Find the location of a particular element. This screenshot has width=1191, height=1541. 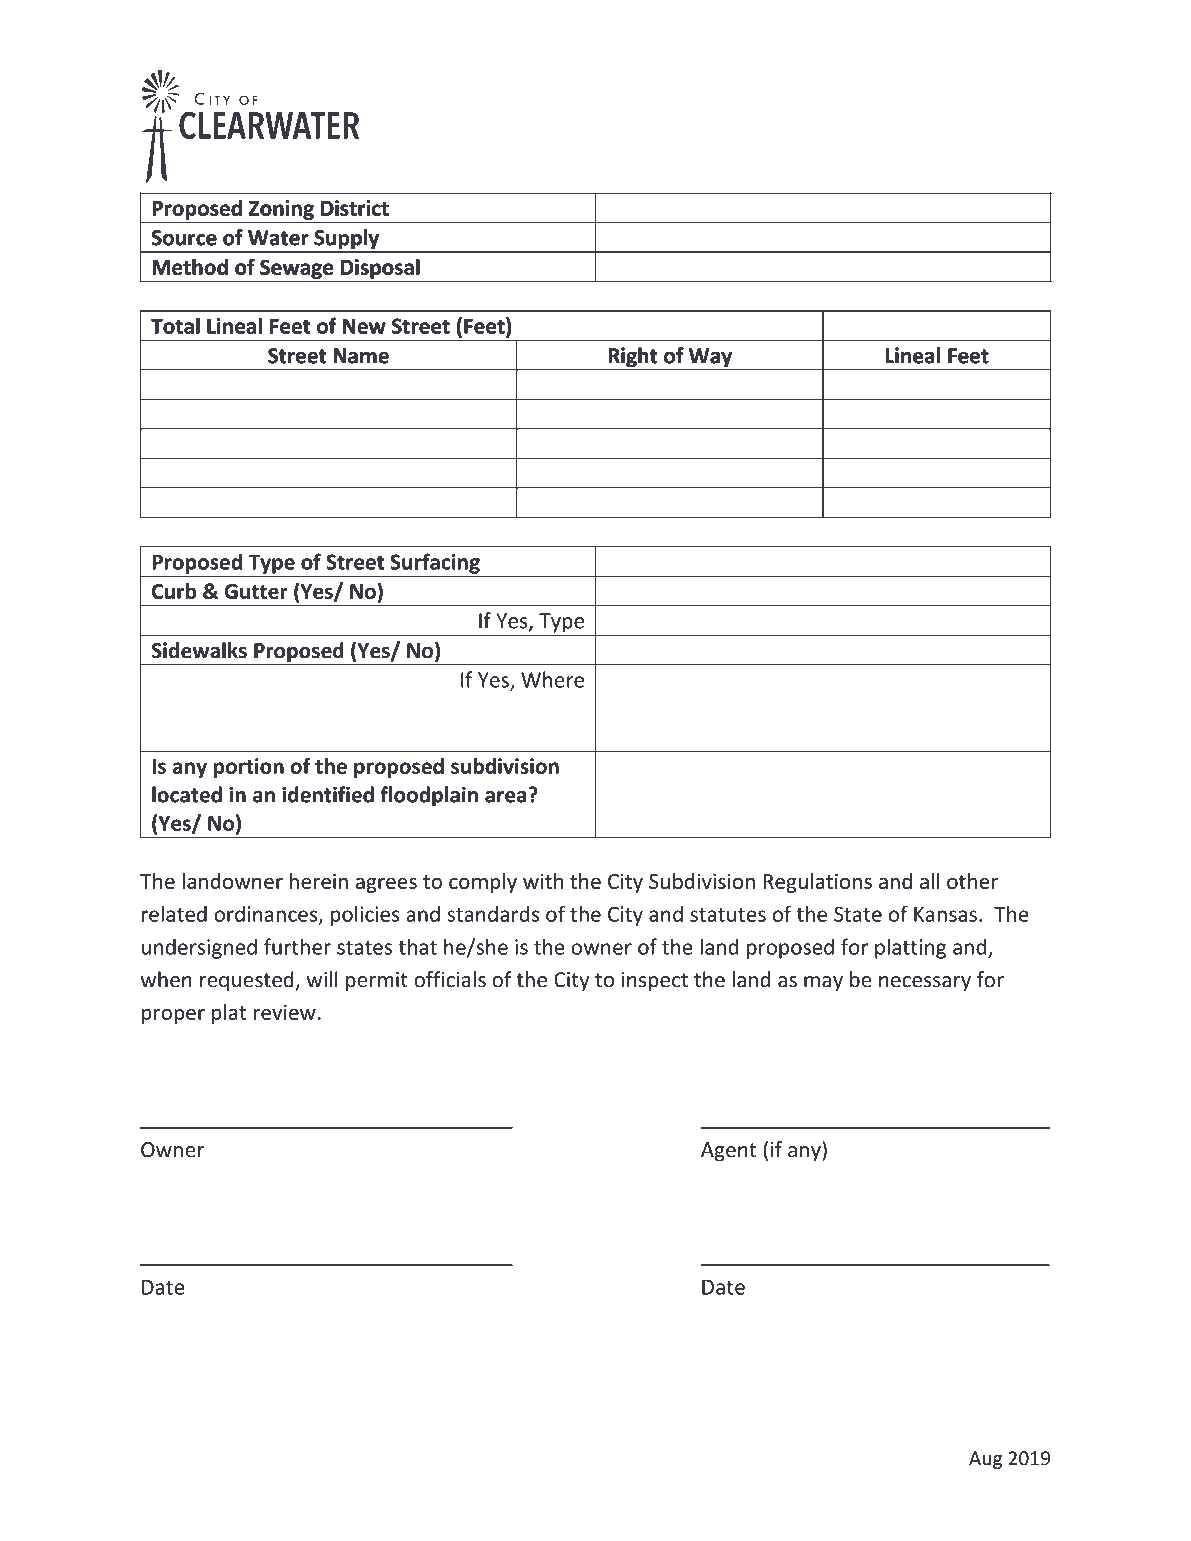

proper is located at coordinates (173, 1016).
